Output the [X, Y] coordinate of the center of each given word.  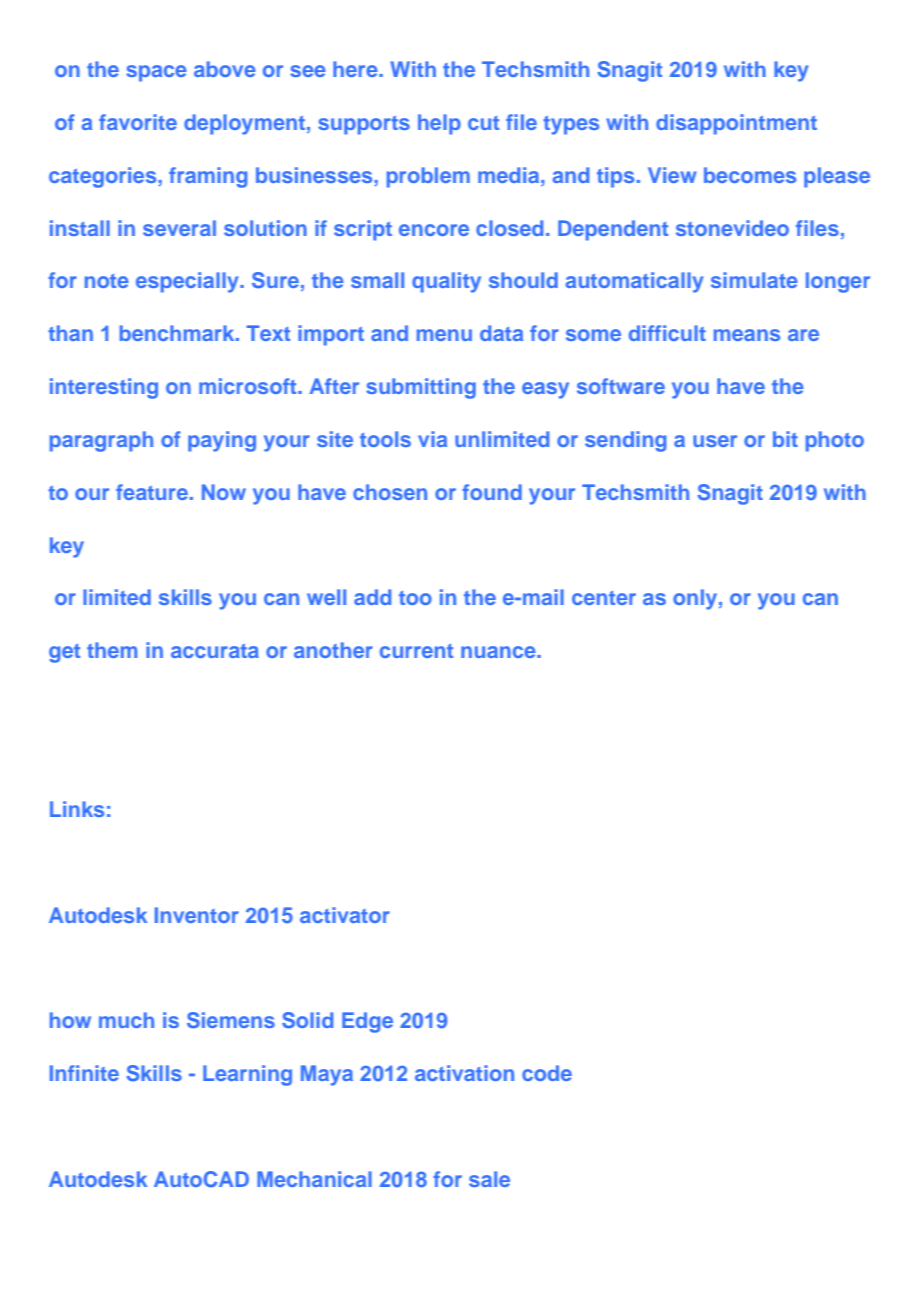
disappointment [736, 124]
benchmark [178, 333]
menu [444, 335]
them [112, 650]
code [547, 1073]
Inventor [197, 915]
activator [345, 915]
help [439, 124]
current [416, 651]
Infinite [84, 1073]
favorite [138, 122]
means [747, 335]
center [604, 598]
